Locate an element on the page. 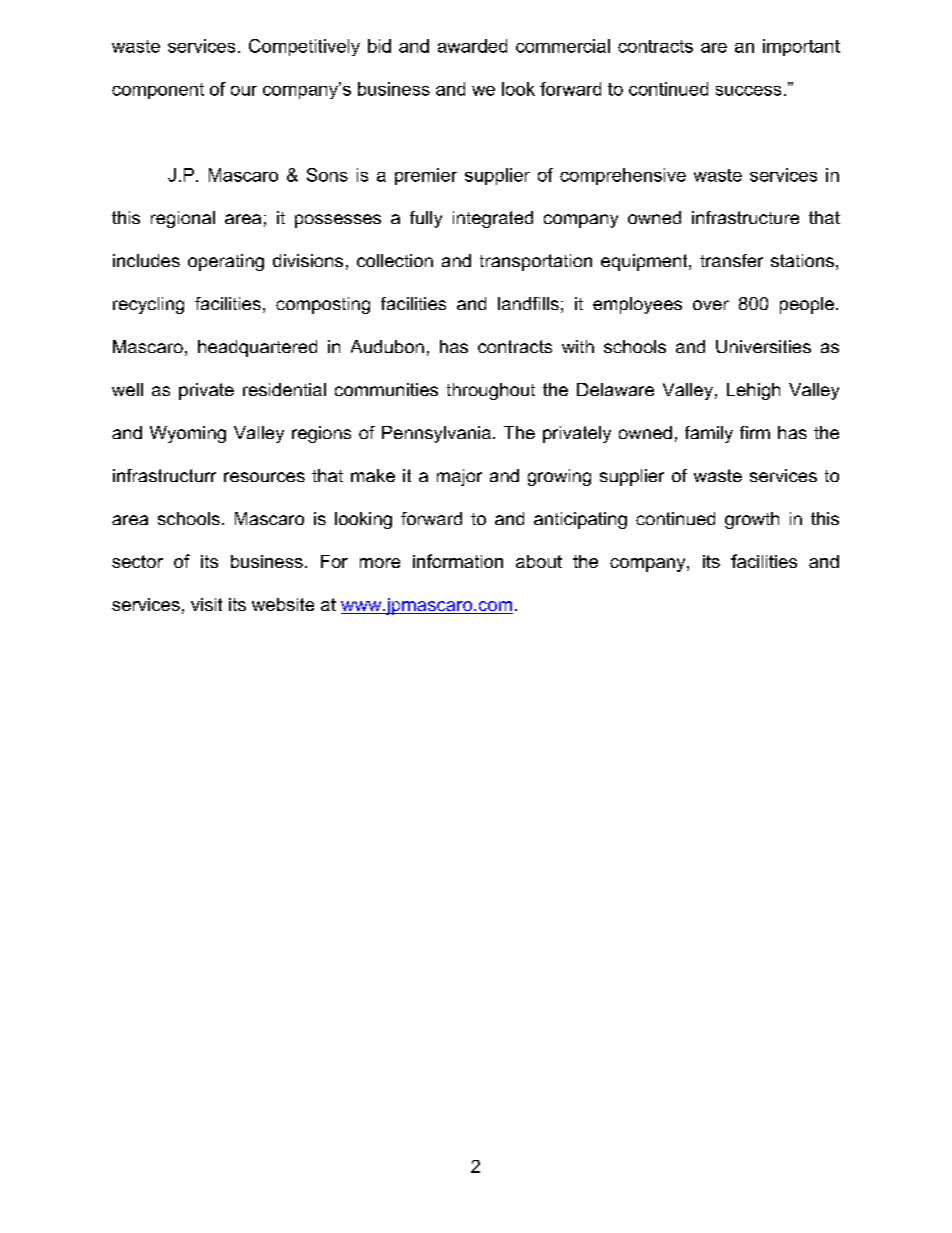 This page has width=952, height=1233. component is located at coordinates (158, 91).
